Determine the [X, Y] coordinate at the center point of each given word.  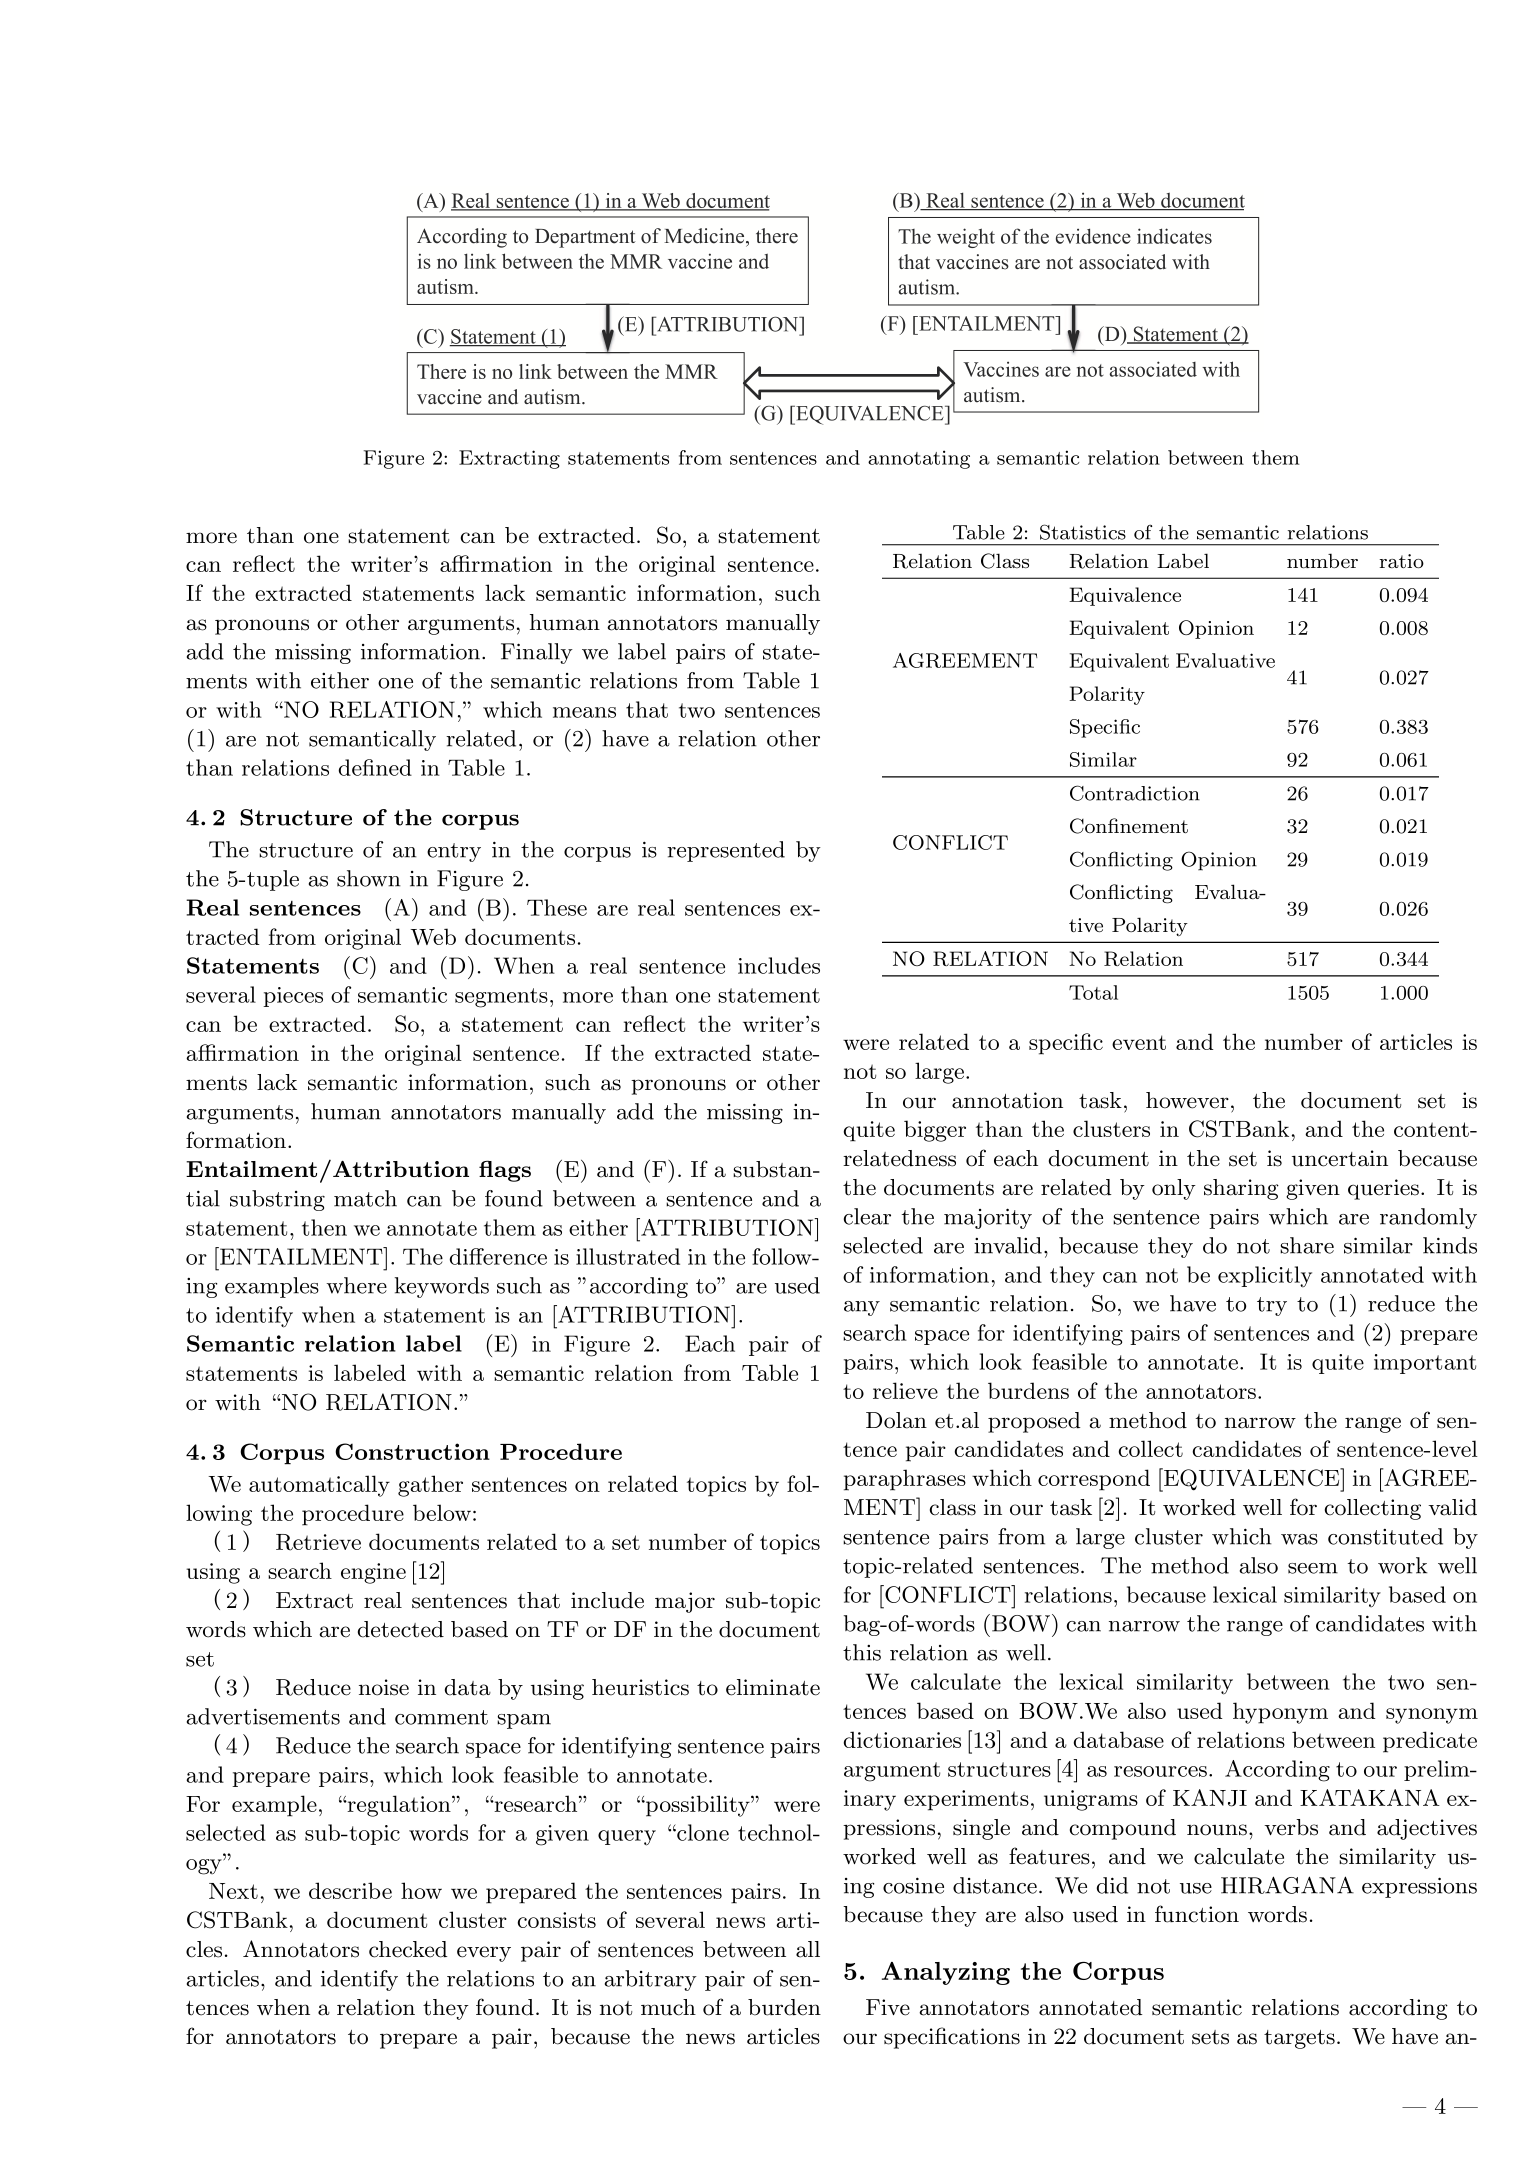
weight [966, 238]
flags [505, 1171]
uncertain [1340, 1158]
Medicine [705, 236]
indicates [1174, 236]
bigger [935, 1131]
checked [408, 1949]
